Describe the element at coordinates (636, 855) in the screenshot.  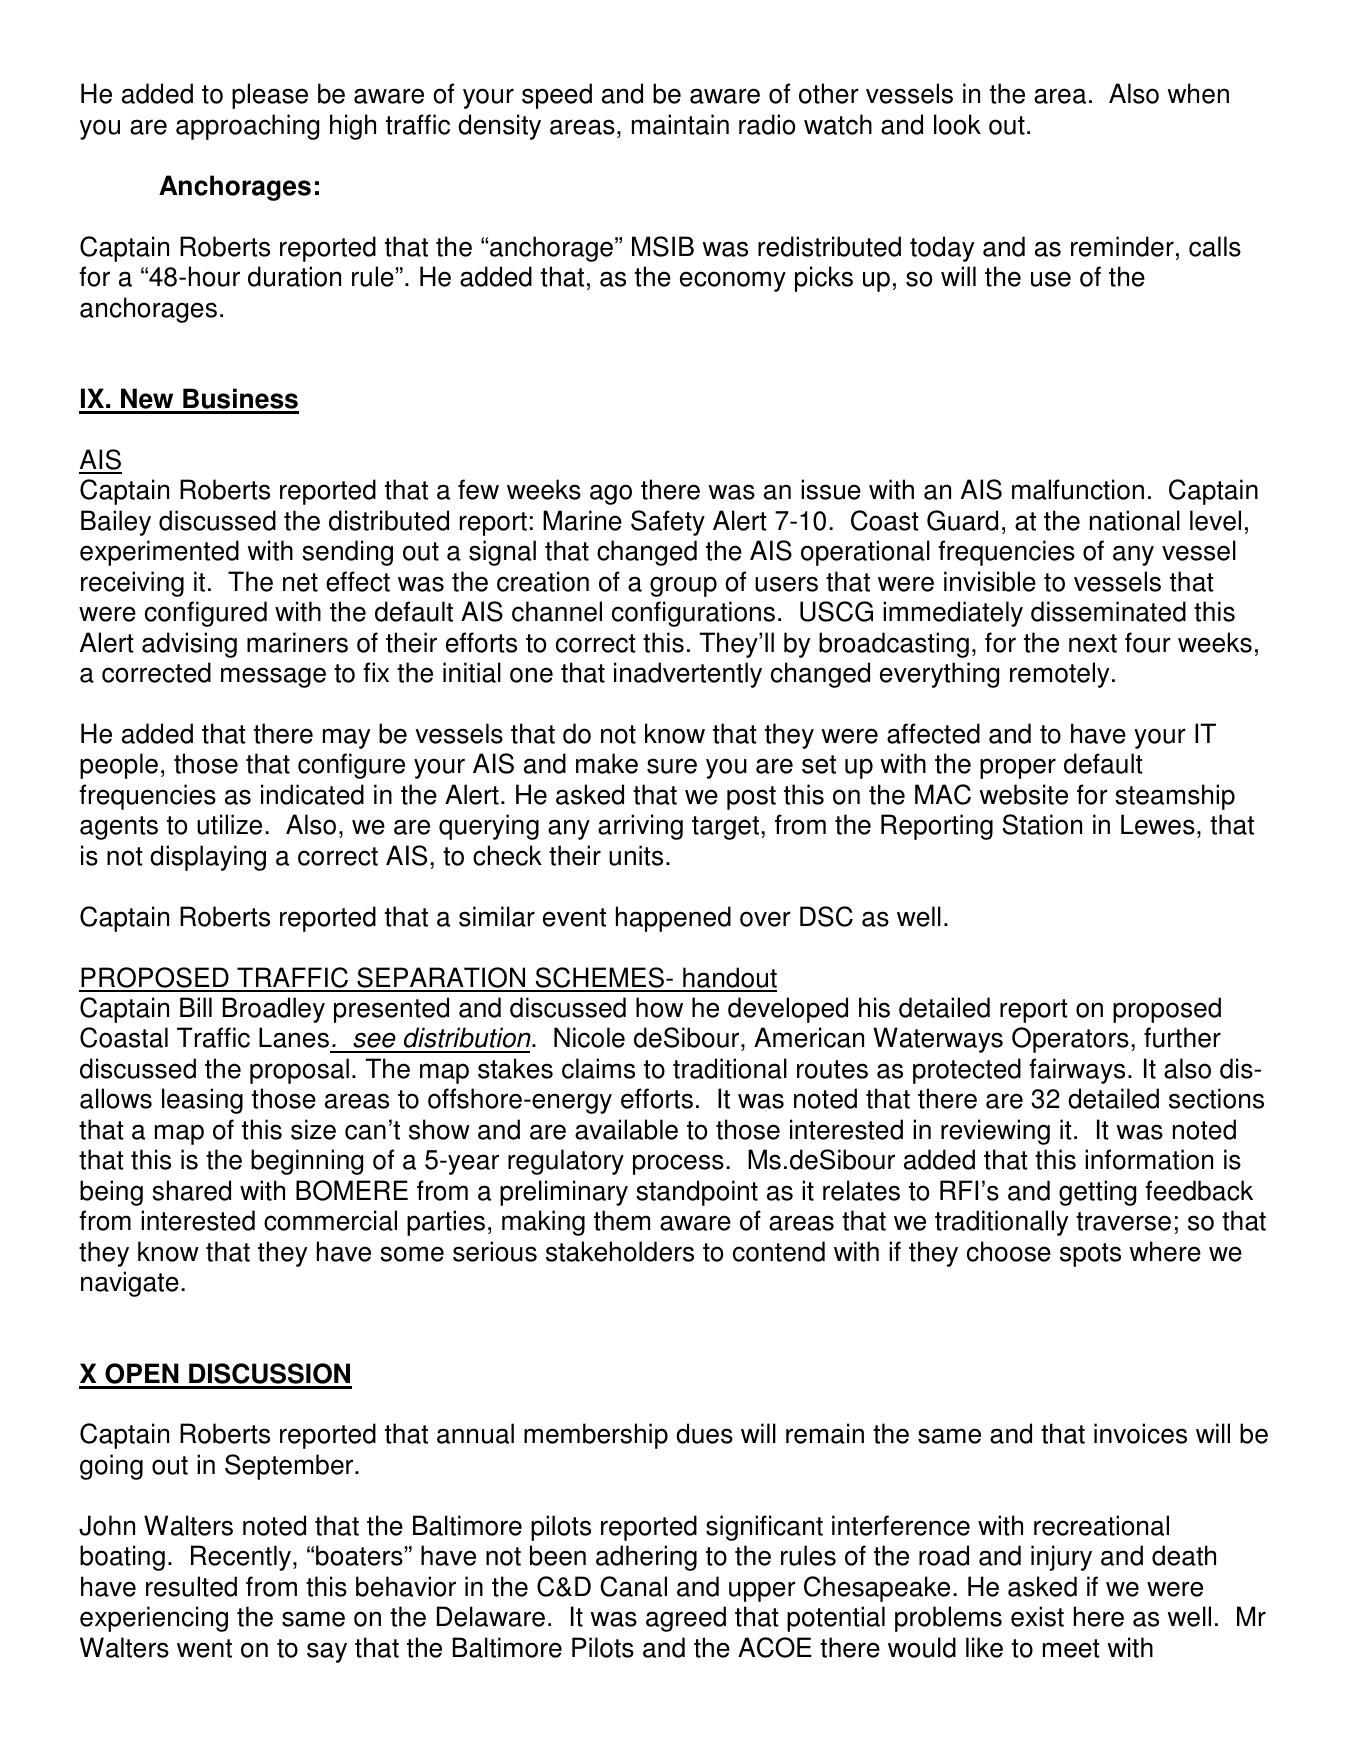
I see `units` at that location.
